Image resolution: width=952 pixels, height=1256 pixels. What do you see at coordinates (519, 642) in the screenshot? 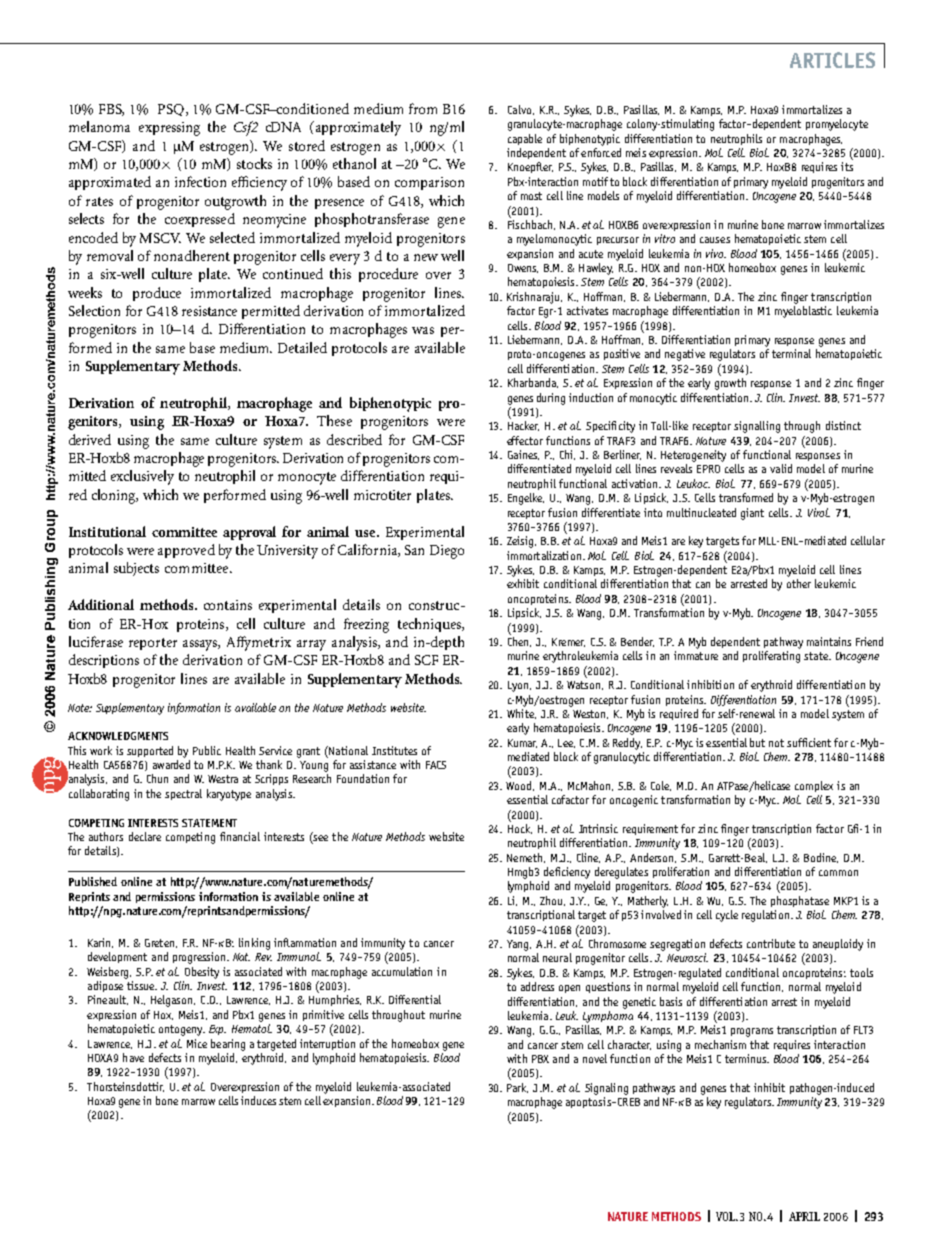
I see `Chen` at bounding box center [519, 642].
